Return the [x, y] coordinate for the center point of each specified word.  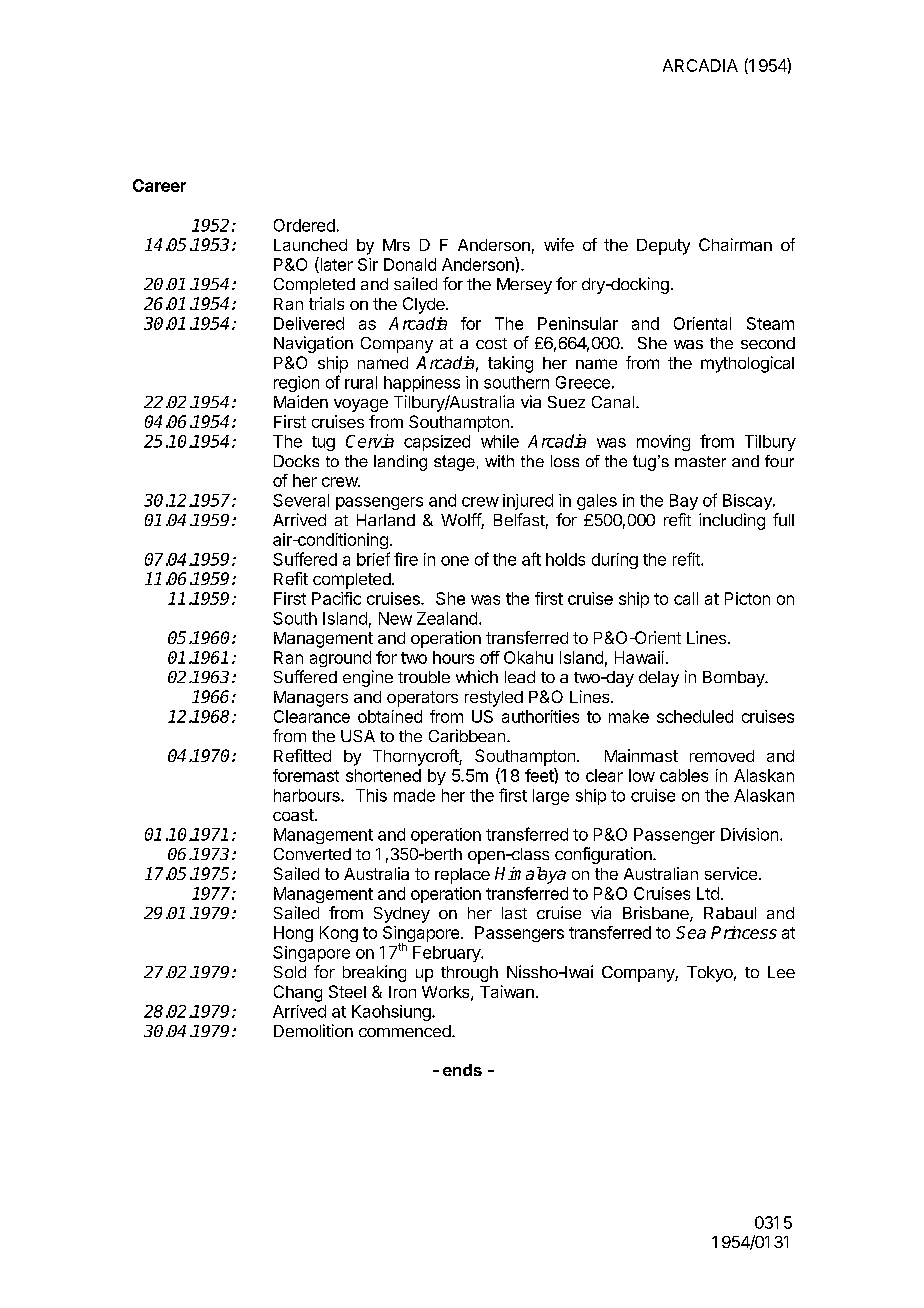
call [686, 598]
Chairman [735, 244]
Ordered [304, 225]
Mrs [396, 245]
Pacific [336, 598]
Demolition [313, 1030]
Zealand [447, 618]
